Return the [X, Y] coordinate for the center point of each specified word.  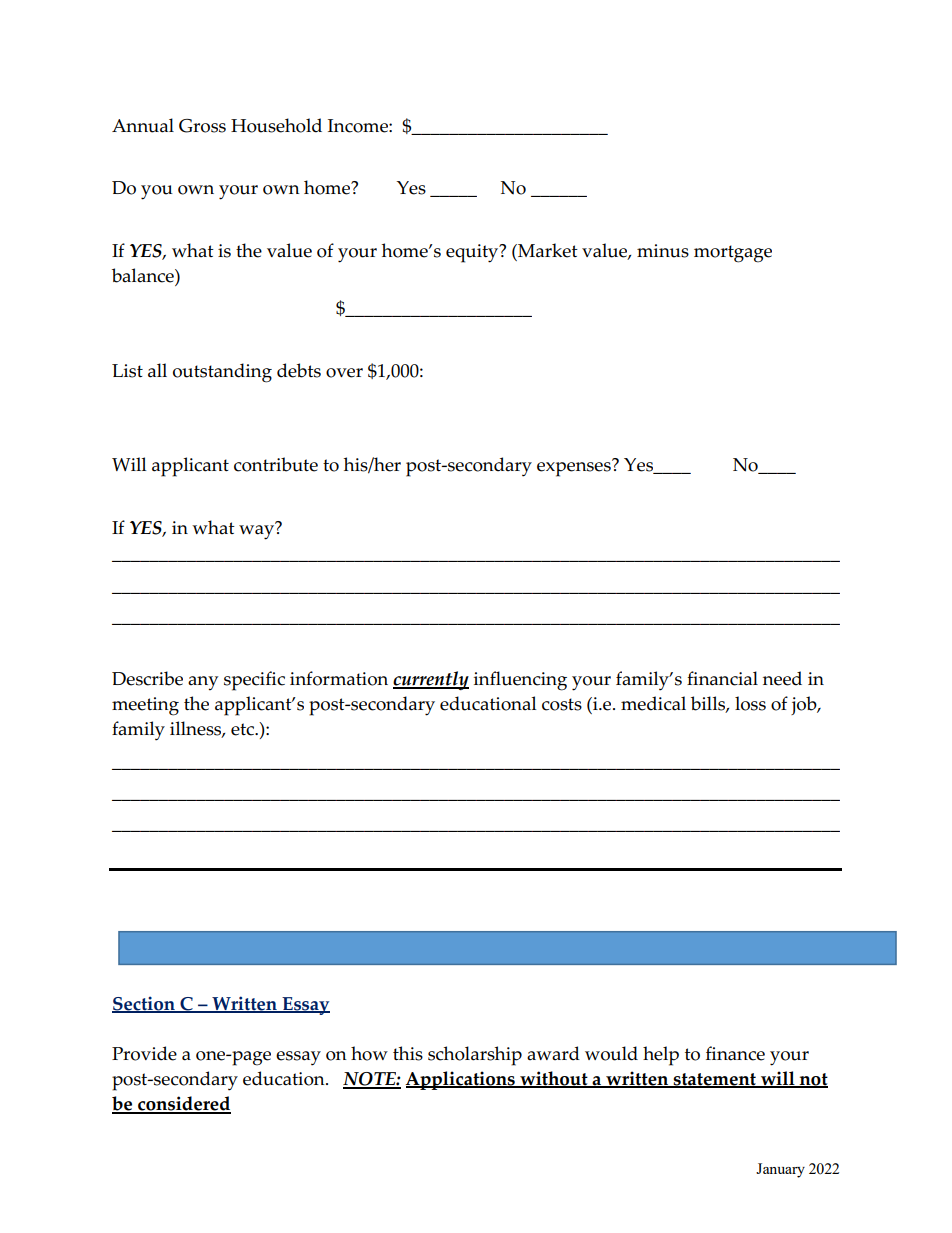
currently [431, 680]
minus [663, 251]
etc [244, 729]
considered [183, 1105]
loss [750, 703]
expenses [575, 468]
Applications [461, 1080]
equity [473, 253]
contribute [276, 464]
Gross [202, 126]
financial [722, 678]
